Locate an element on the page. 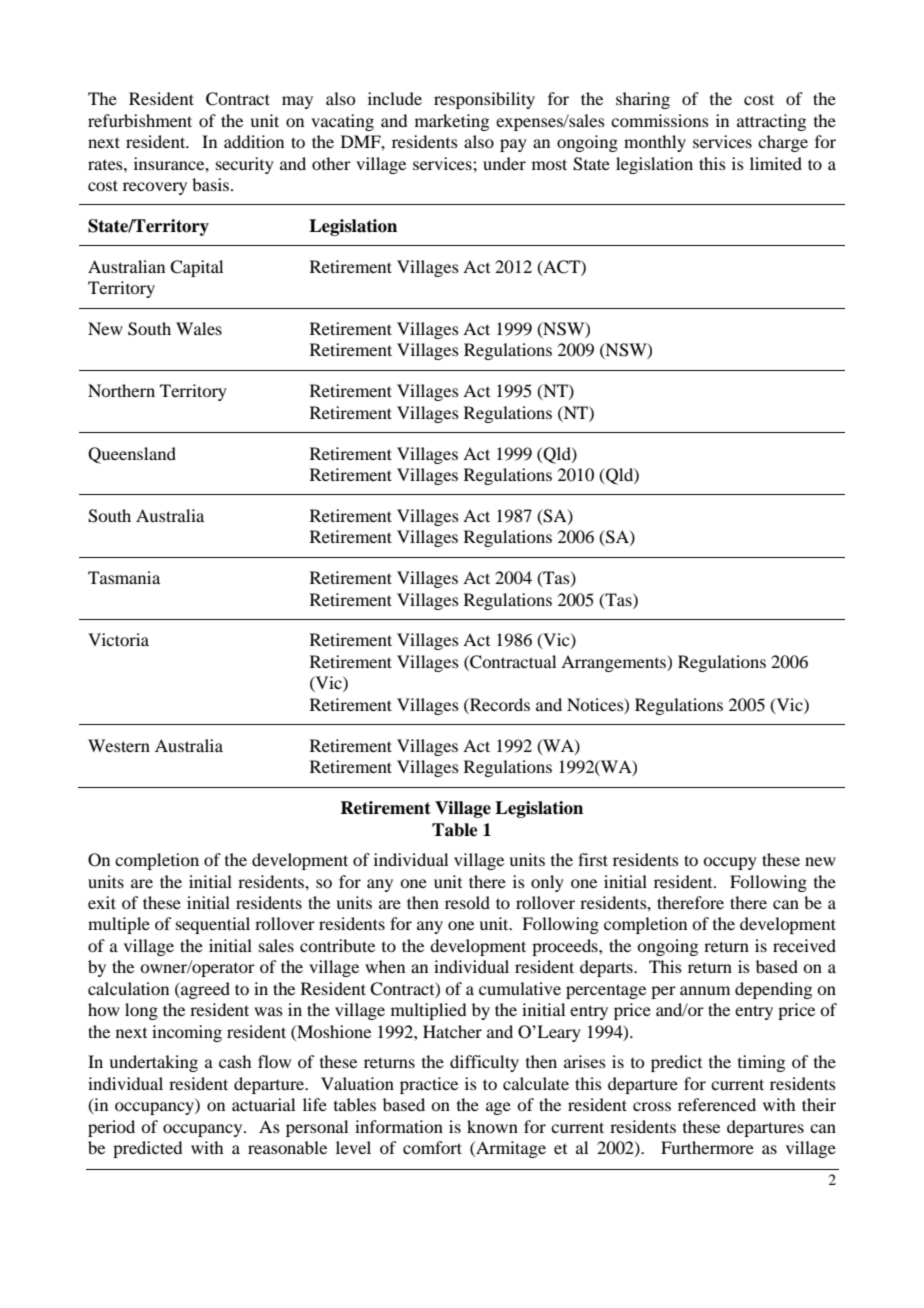  refurbishment is located at coordinates (140, 120).
